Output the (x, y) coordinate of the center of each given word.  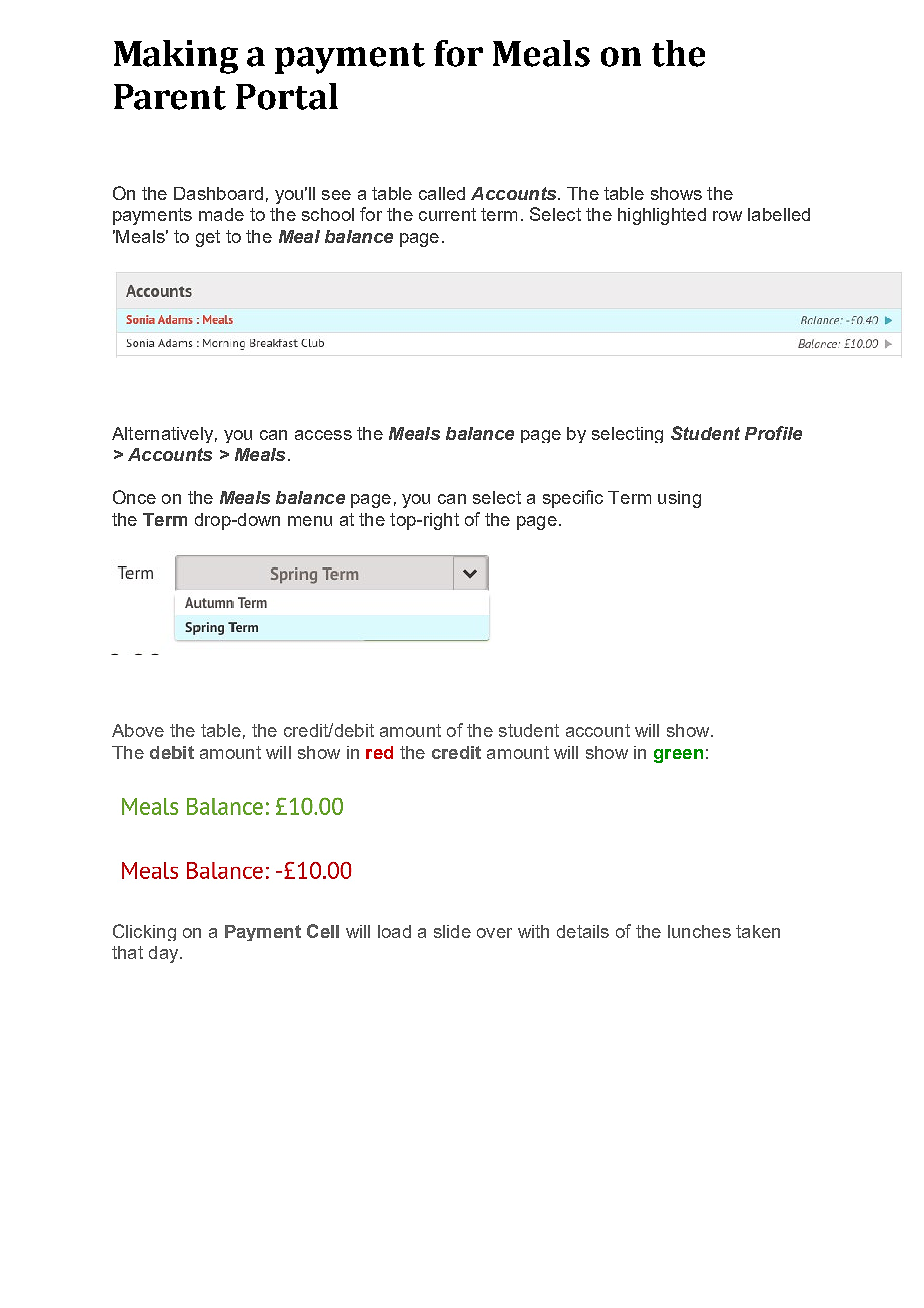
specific (573, 499)
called (442, 193)
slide (452, 931)
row (727, 216)
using (679, 499)
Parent (170, 97)
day (165, 954)
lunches (699, 931)
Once (134, 497)
